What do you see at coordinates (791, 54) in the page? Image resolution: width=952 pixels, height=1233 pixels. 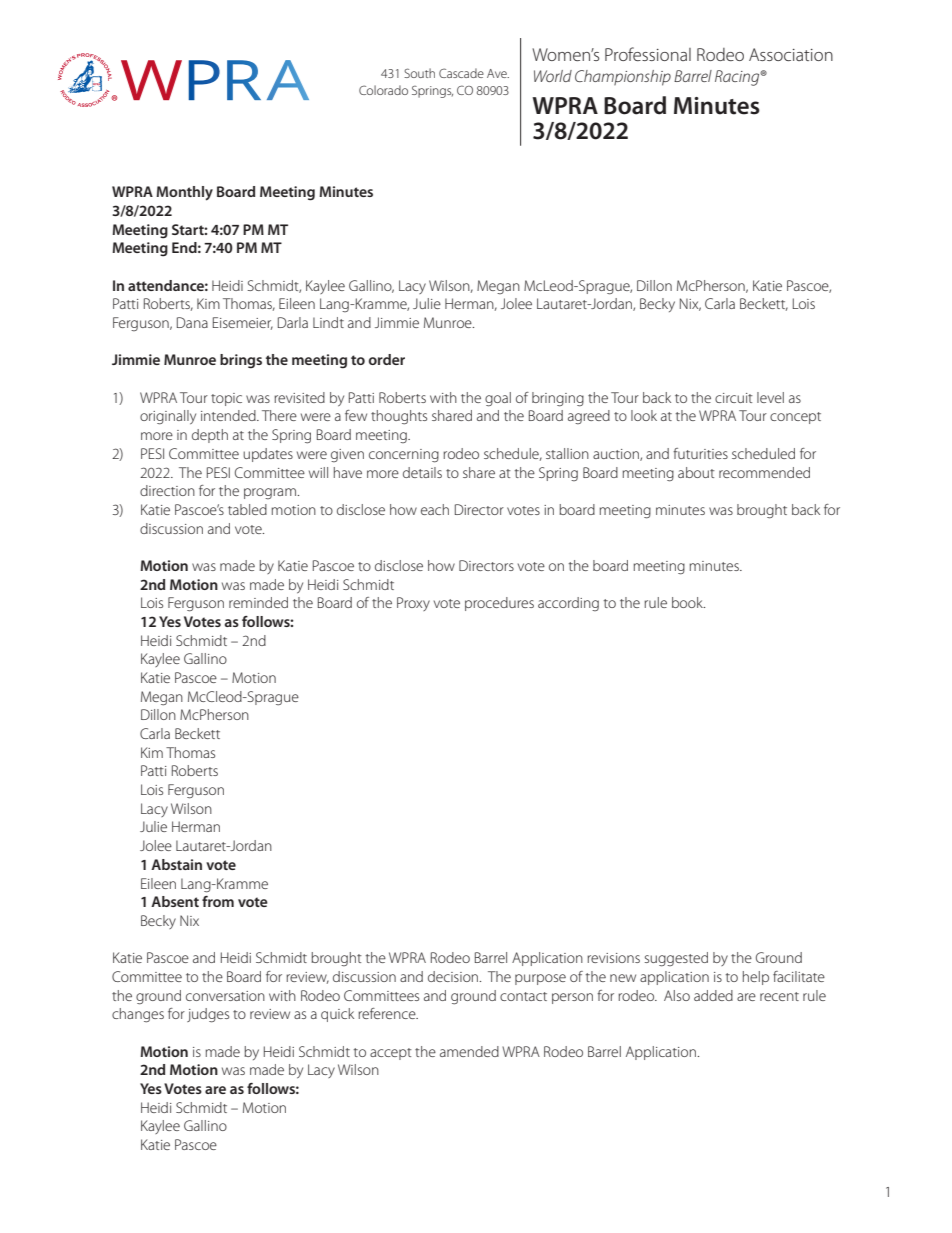 I see `Association` at bounding box center [791, 54].
